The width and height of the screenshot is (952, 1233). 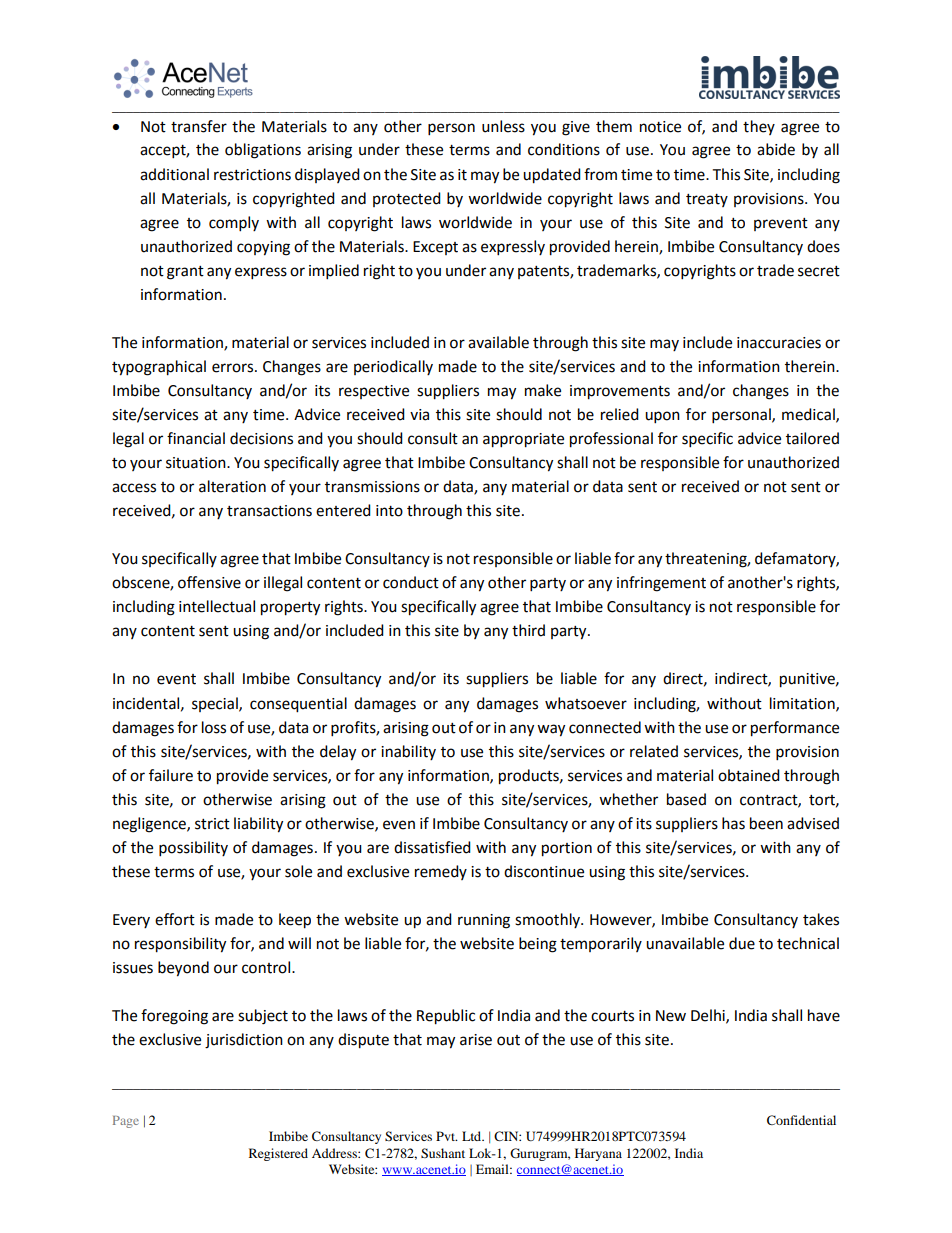 I want to click on additional, so click(x=174, y=174).
